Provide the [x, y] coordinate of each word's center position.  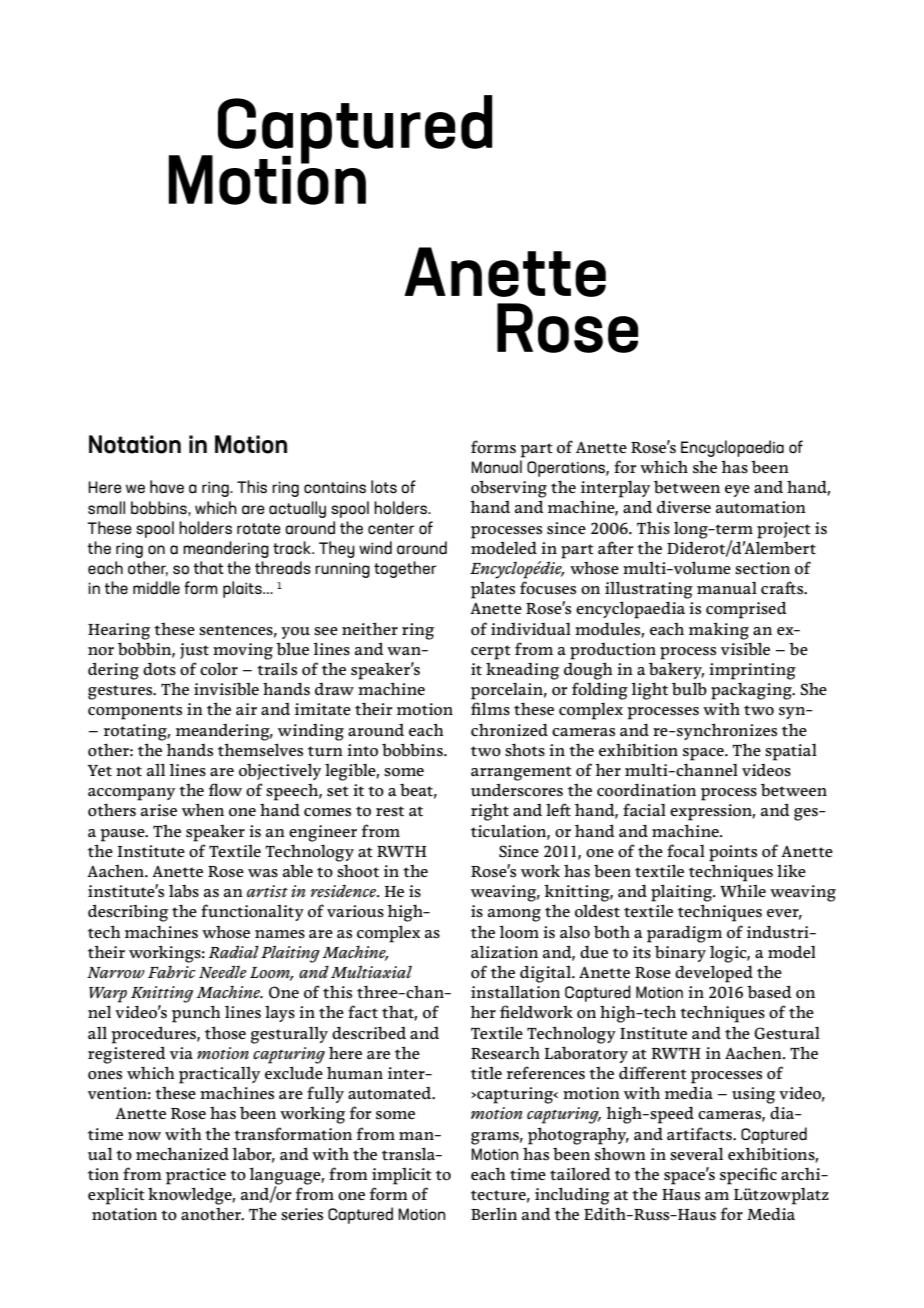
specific [748, 1176]
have [167, 487]
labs [184, 891]
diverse [684, 507]
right [490, 812]
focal [686, 851]
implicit [402, 1176]
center [391, 528]
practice [196, 1176]
